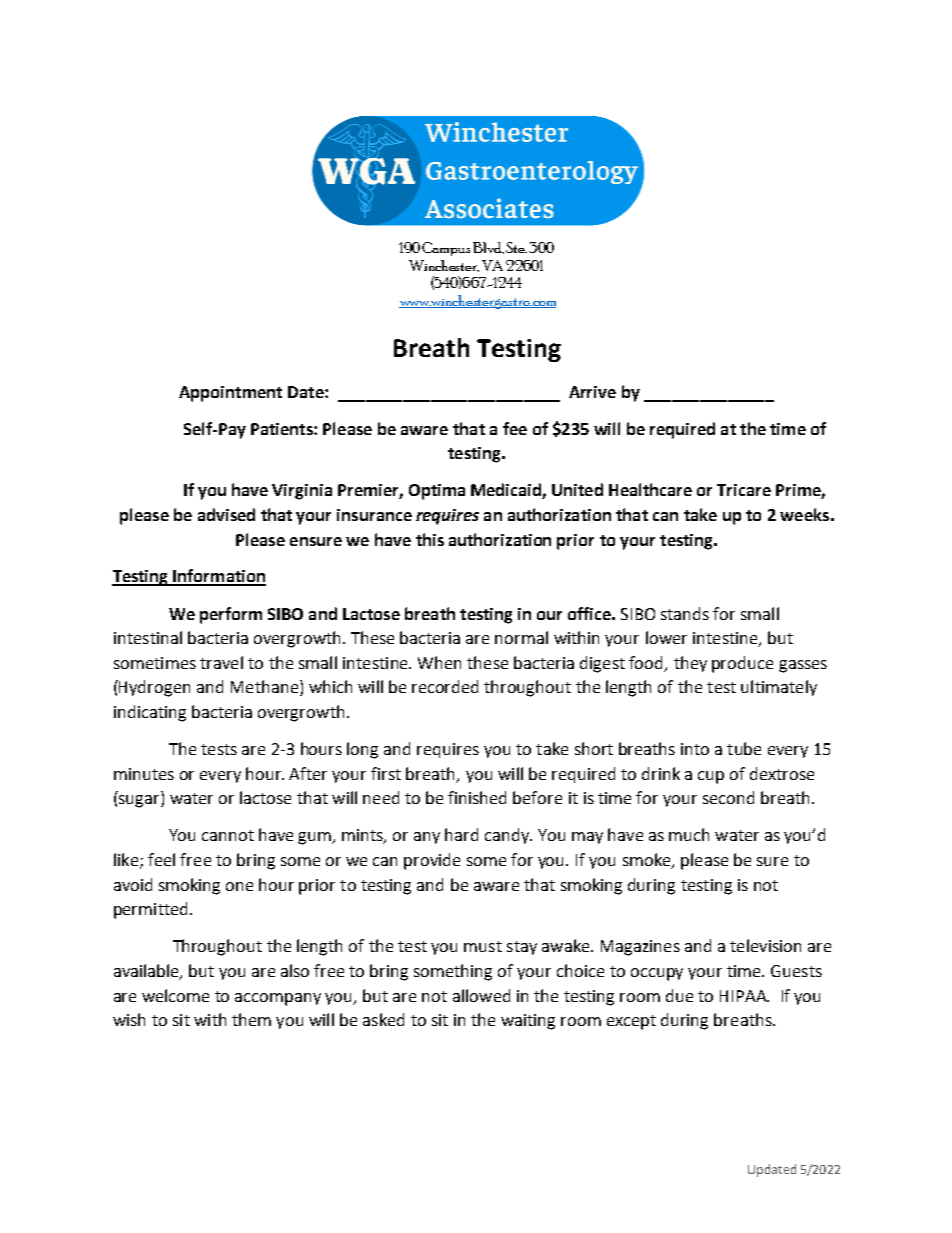 Image resolution: width=952 pixels, height=1233 pixels. What do you see at coordinates (685, 613) in the screenshot?
I see `stands` at bounding box center [685, 613].
